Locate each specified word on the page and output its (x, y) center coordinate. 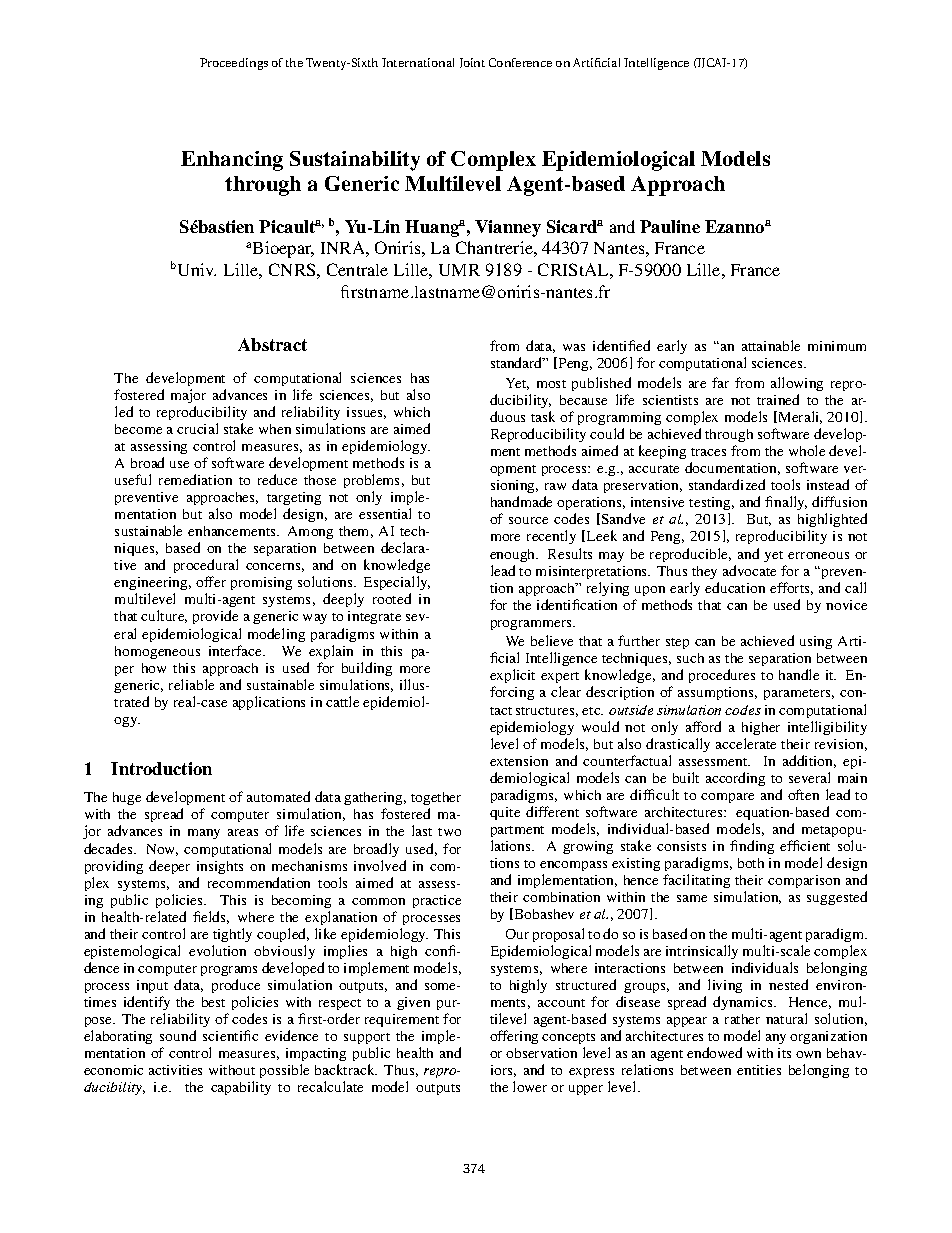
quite (505, 813)
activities (175, 1070)
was (574, 347)
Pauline (670, 226)
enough (514, 555)
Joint (472, 63)
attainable (771, 345)
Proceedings (234, 64)
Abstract (272, 344)
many (204, 834)
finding (752, 847)
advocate (749, 570)
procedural (206, 568)
